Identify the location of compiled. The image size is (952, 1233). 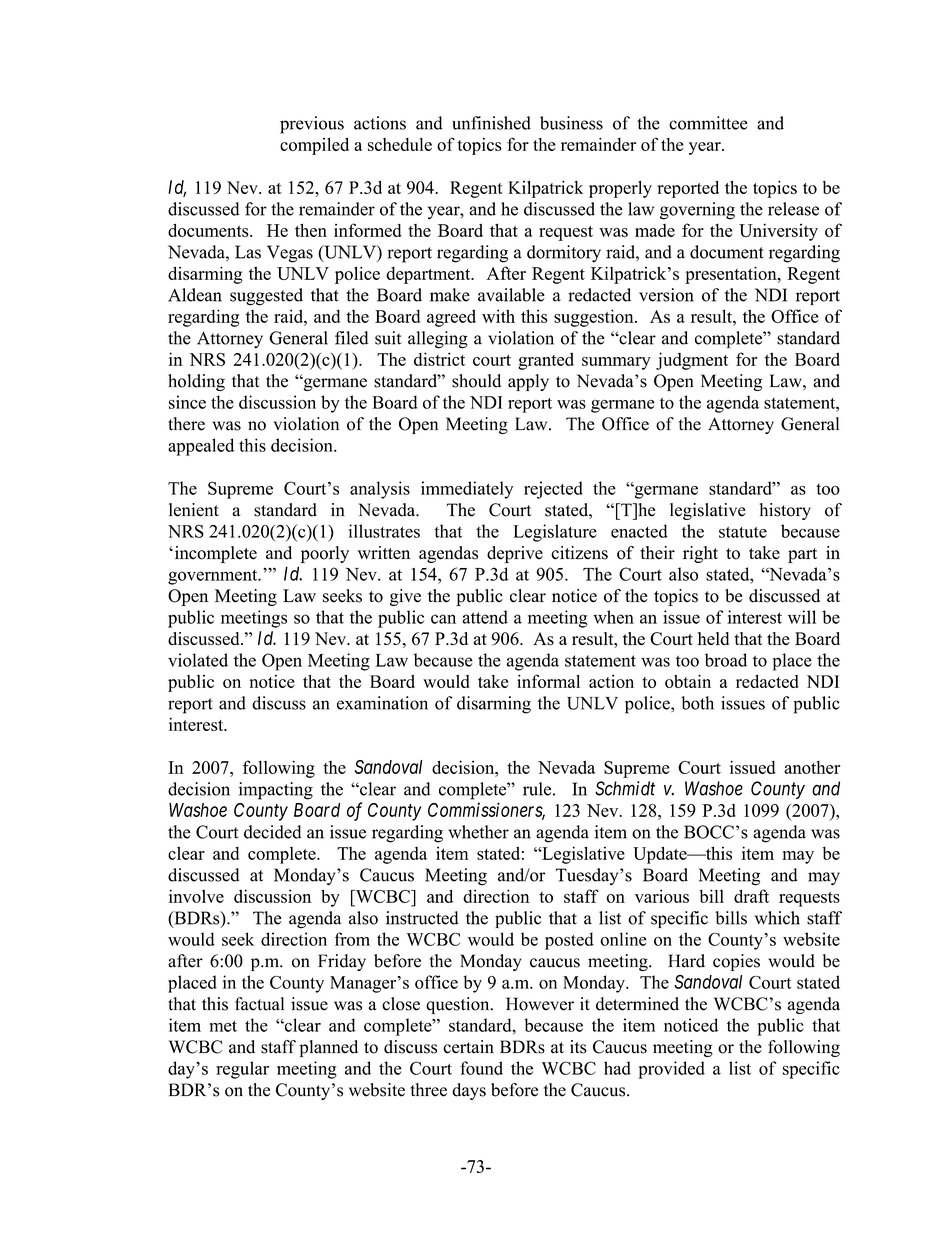
(314, 146).
